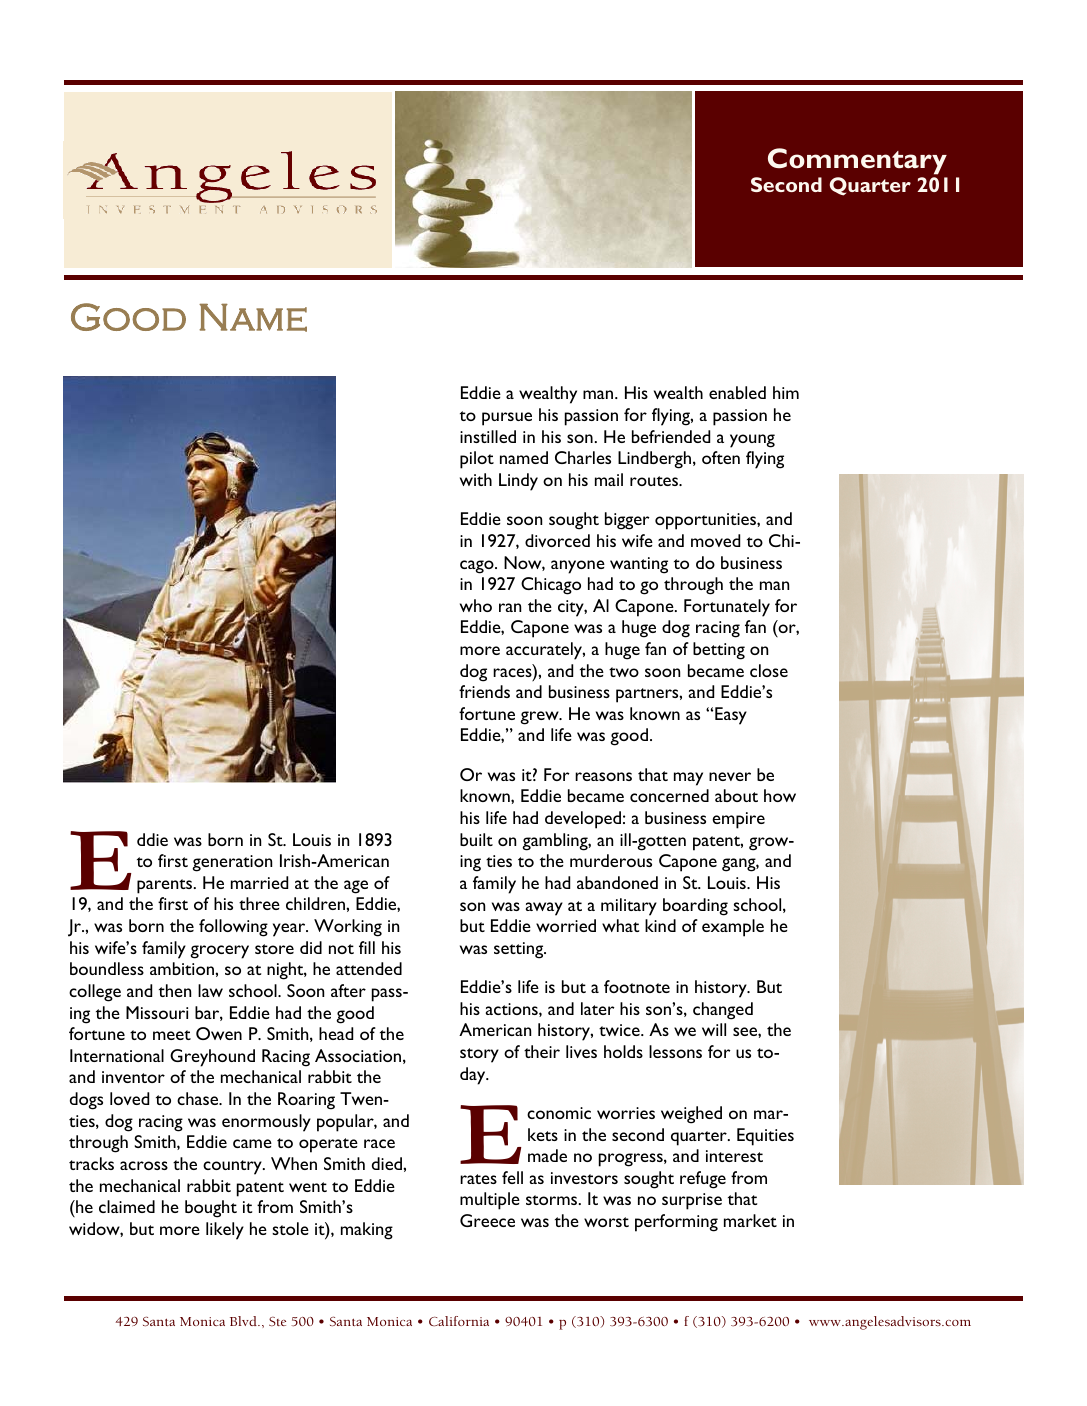 This image has height=1406, width=1087. What do you see at coordinates (733, 928) in the image?
I see `example` at bounding box center [733, 928].
